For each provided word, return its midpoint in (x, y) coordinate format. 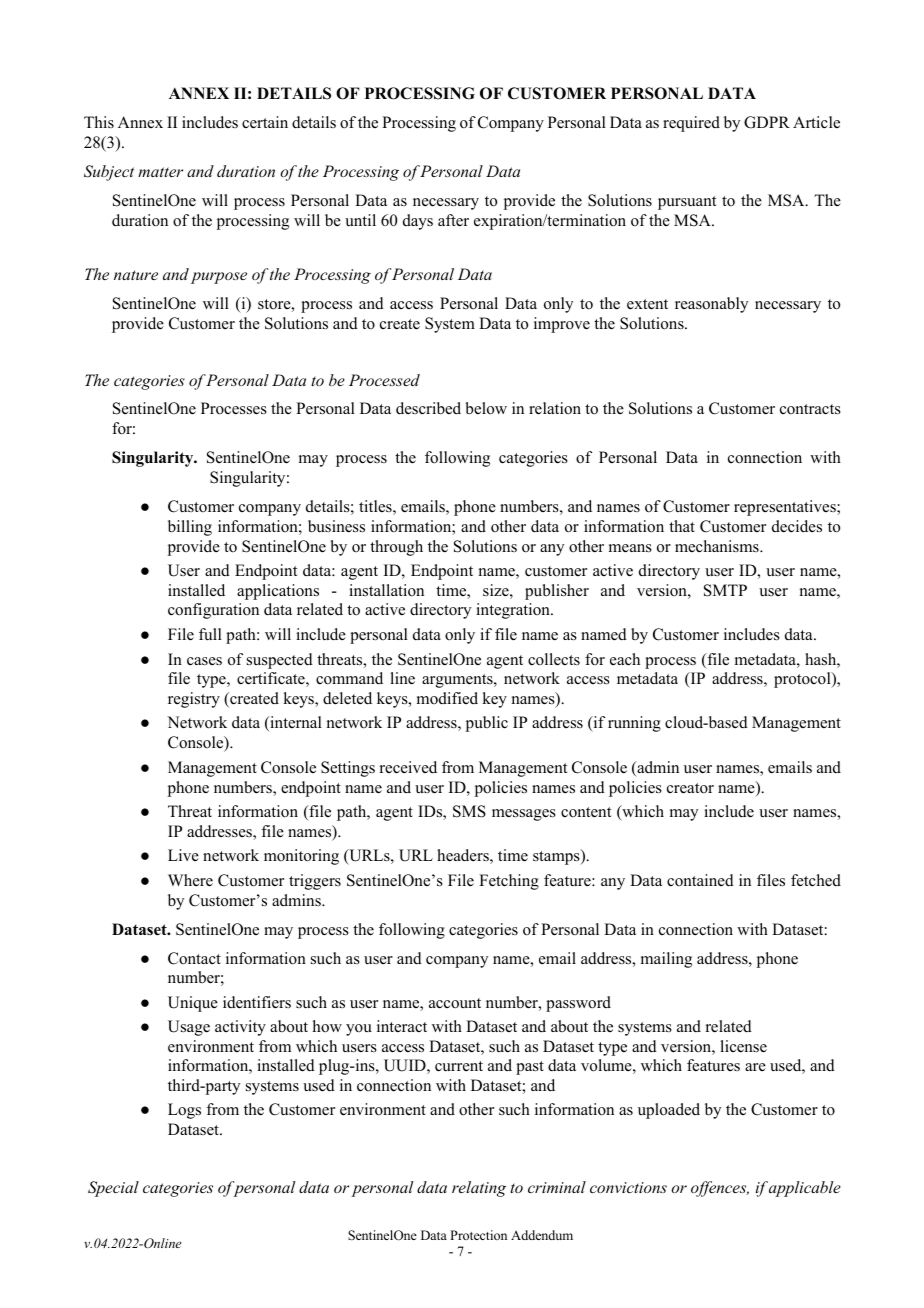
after (453, 220)
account (455, 1003)
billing (190, 528)
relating (479, 1189)
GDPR (767, 122)
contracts (810, 409)
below (486, 408)
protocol (803, 680)
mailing (666, 960)
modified (447, 698)
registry (194, 700)
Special (113, 1189)
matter (160, 172)
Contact (194, 958)
